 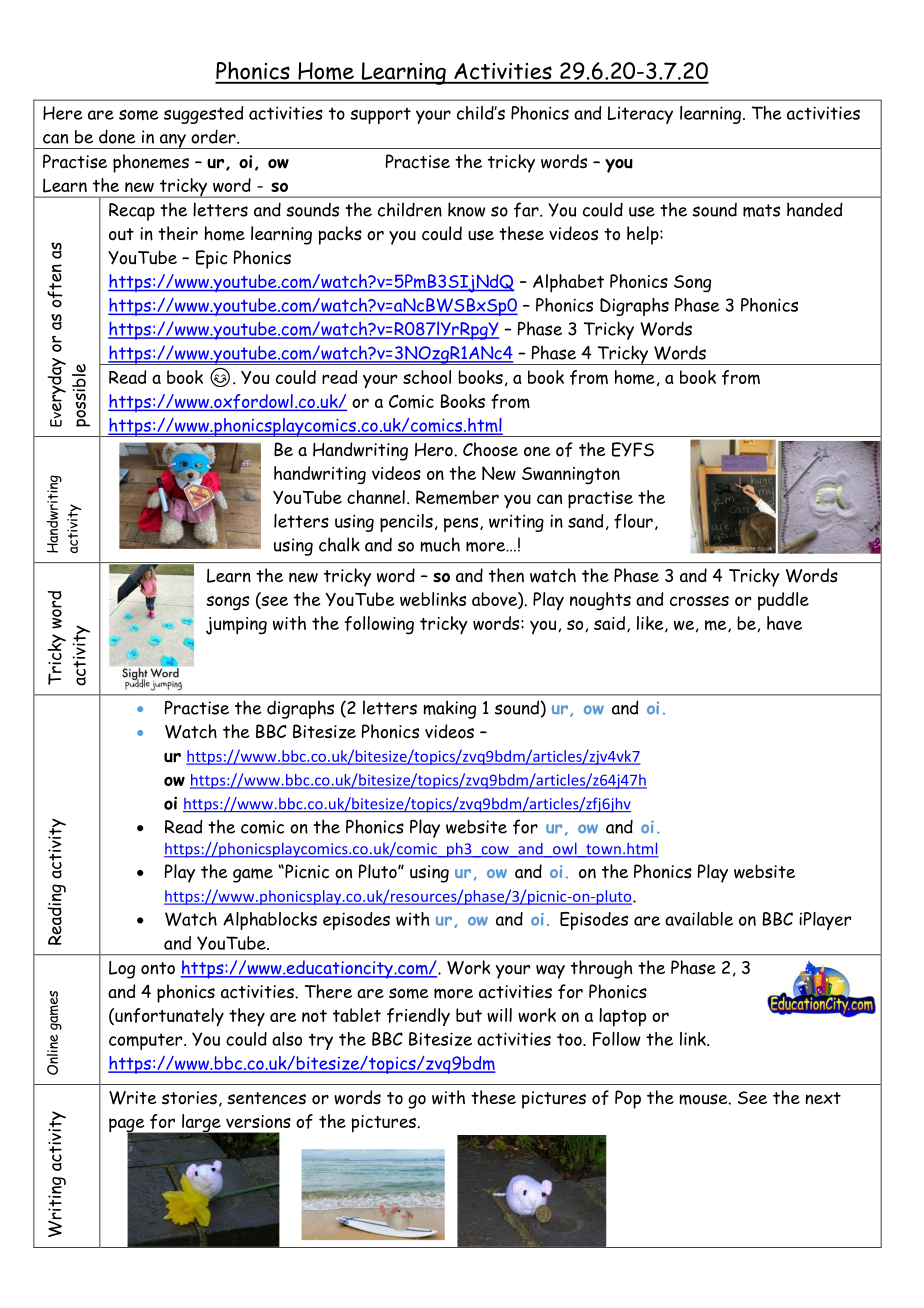 I want to click on crosses, so click(x=699, y=601).
